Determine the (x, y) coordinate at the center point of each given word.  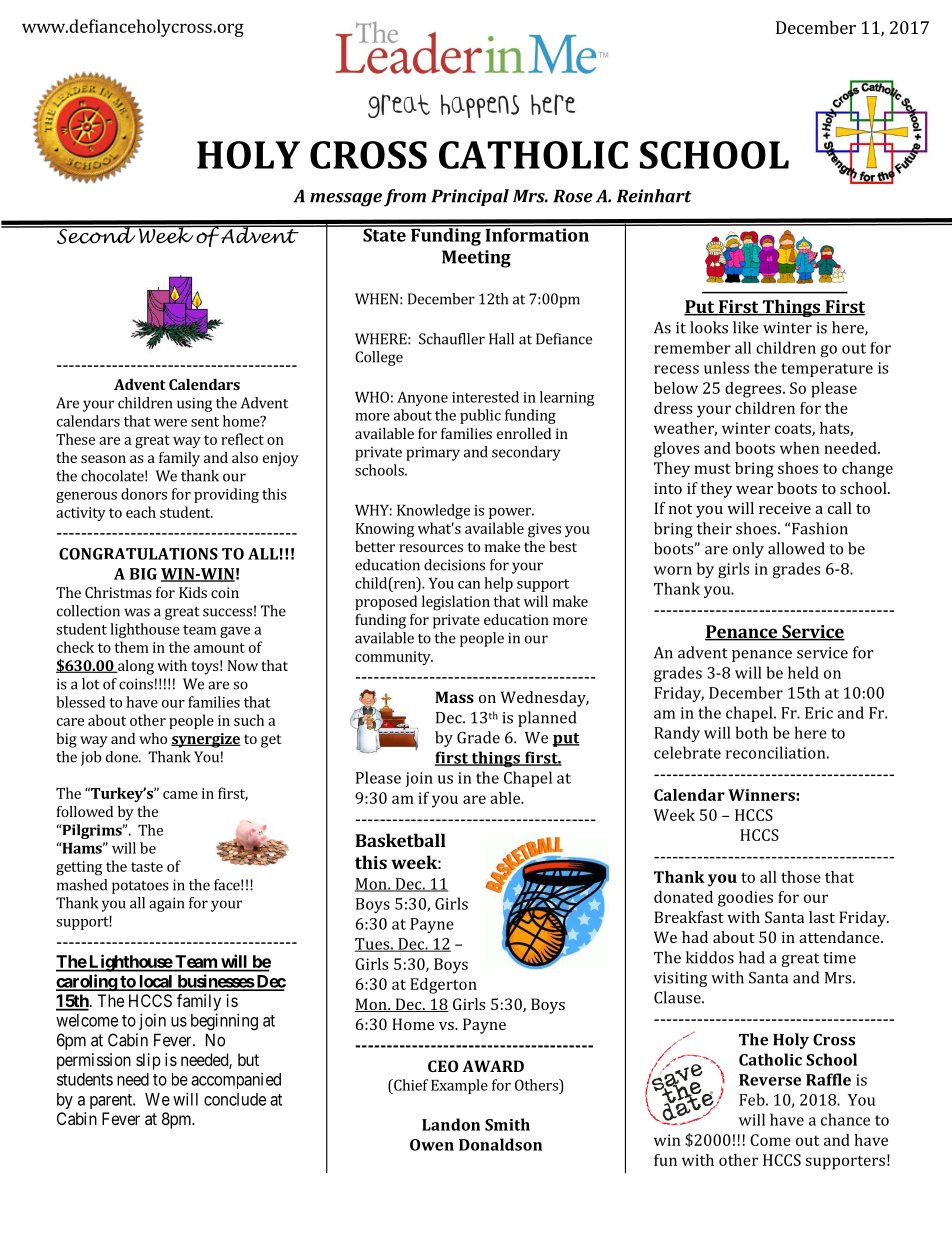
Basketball (400, 840)
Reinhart (654, 196)
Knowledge (433, 511)
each (141, 512)
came (180, 795)
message (346, 200)
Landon (451, 1124)
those (801, 877)
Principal (470, 197)
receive (785, 508)
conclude (235, 1099)
